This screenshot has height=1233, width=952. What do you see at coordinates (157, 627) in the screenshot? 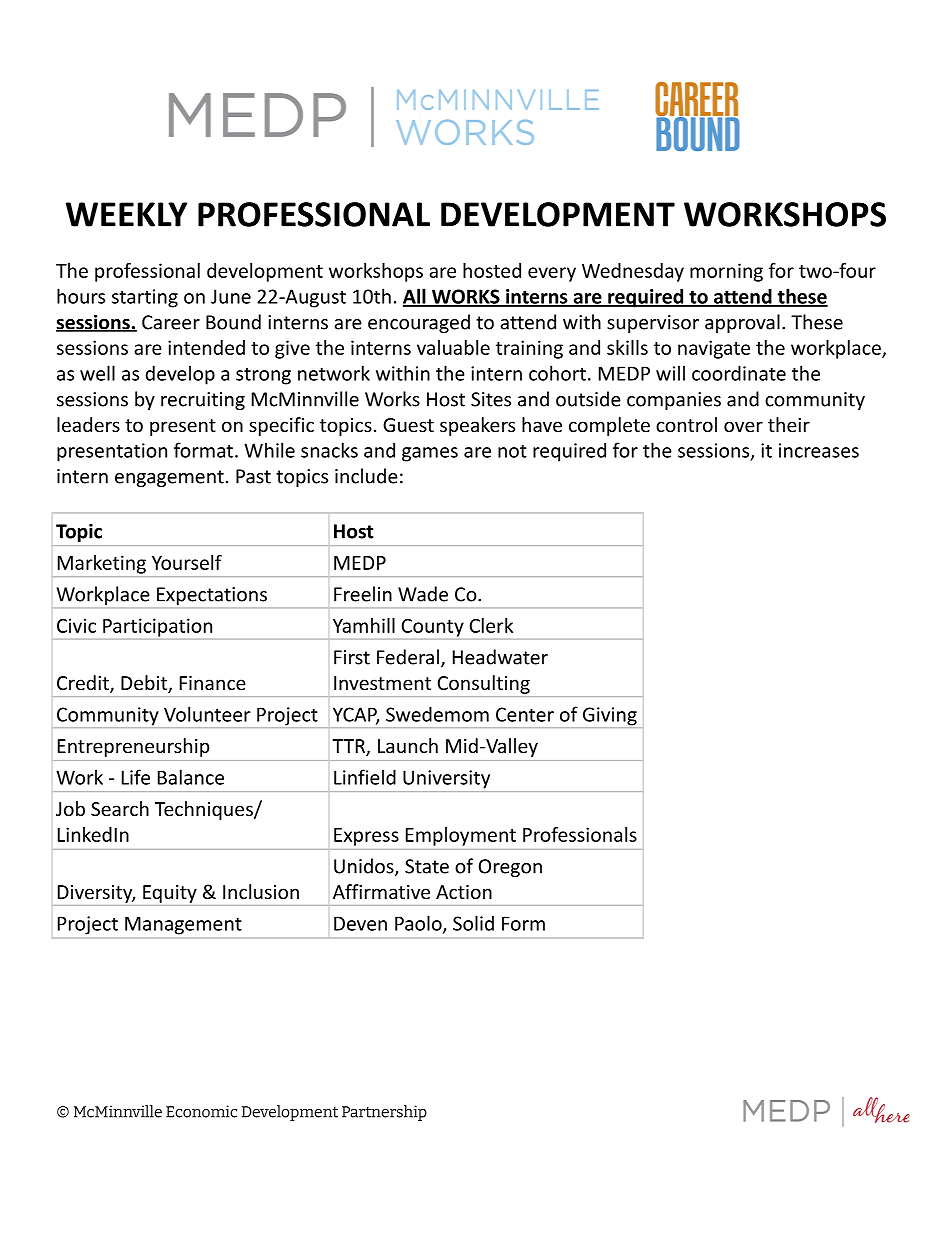
I see `Participation` at bounding box center [157, 627].
